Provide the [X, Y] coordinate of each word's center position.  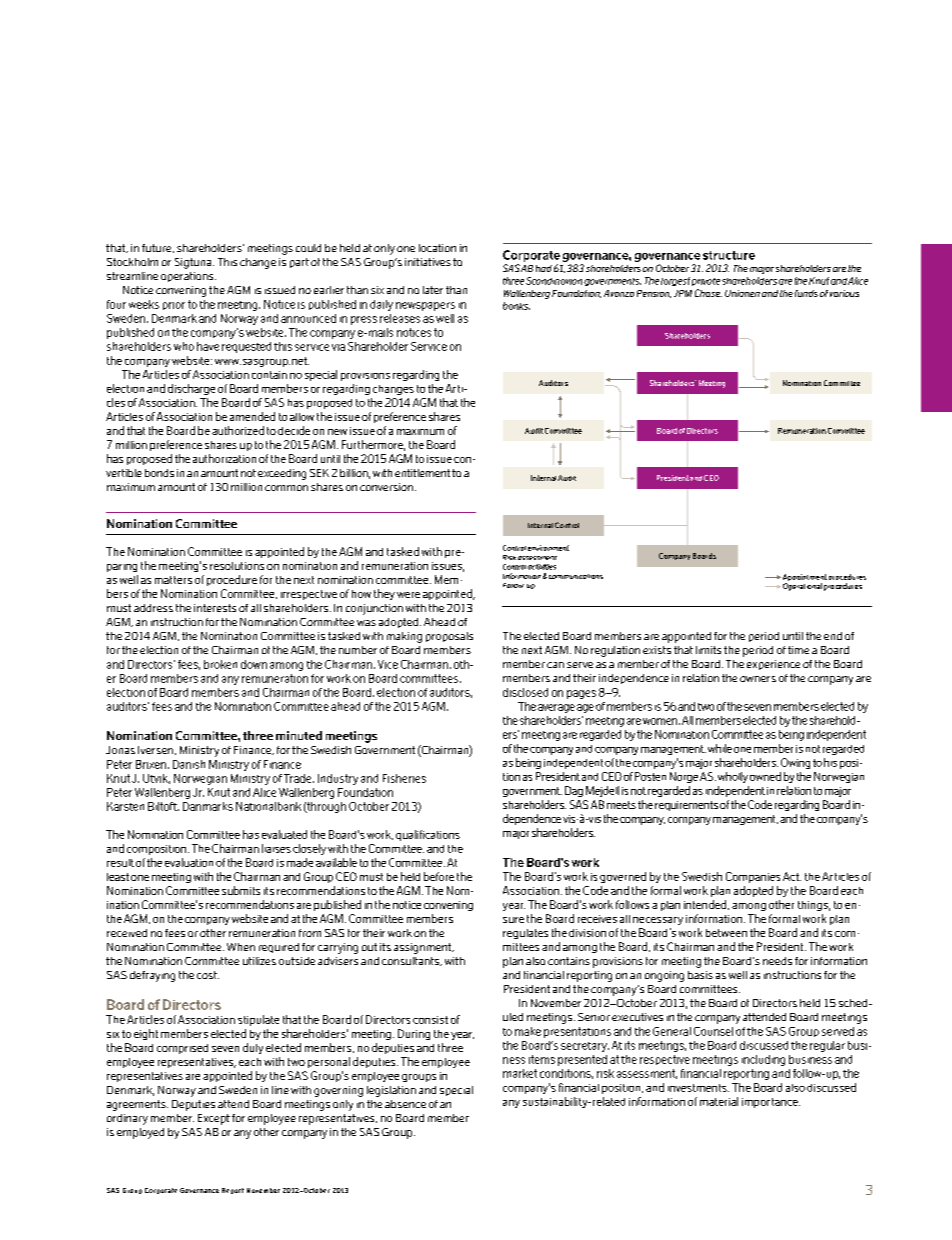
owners [758, 679]
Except [214, 1119]
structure [729, 255]
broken [220, 664]
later [433, 290]
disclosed [525, 692]
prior [174, 306]
